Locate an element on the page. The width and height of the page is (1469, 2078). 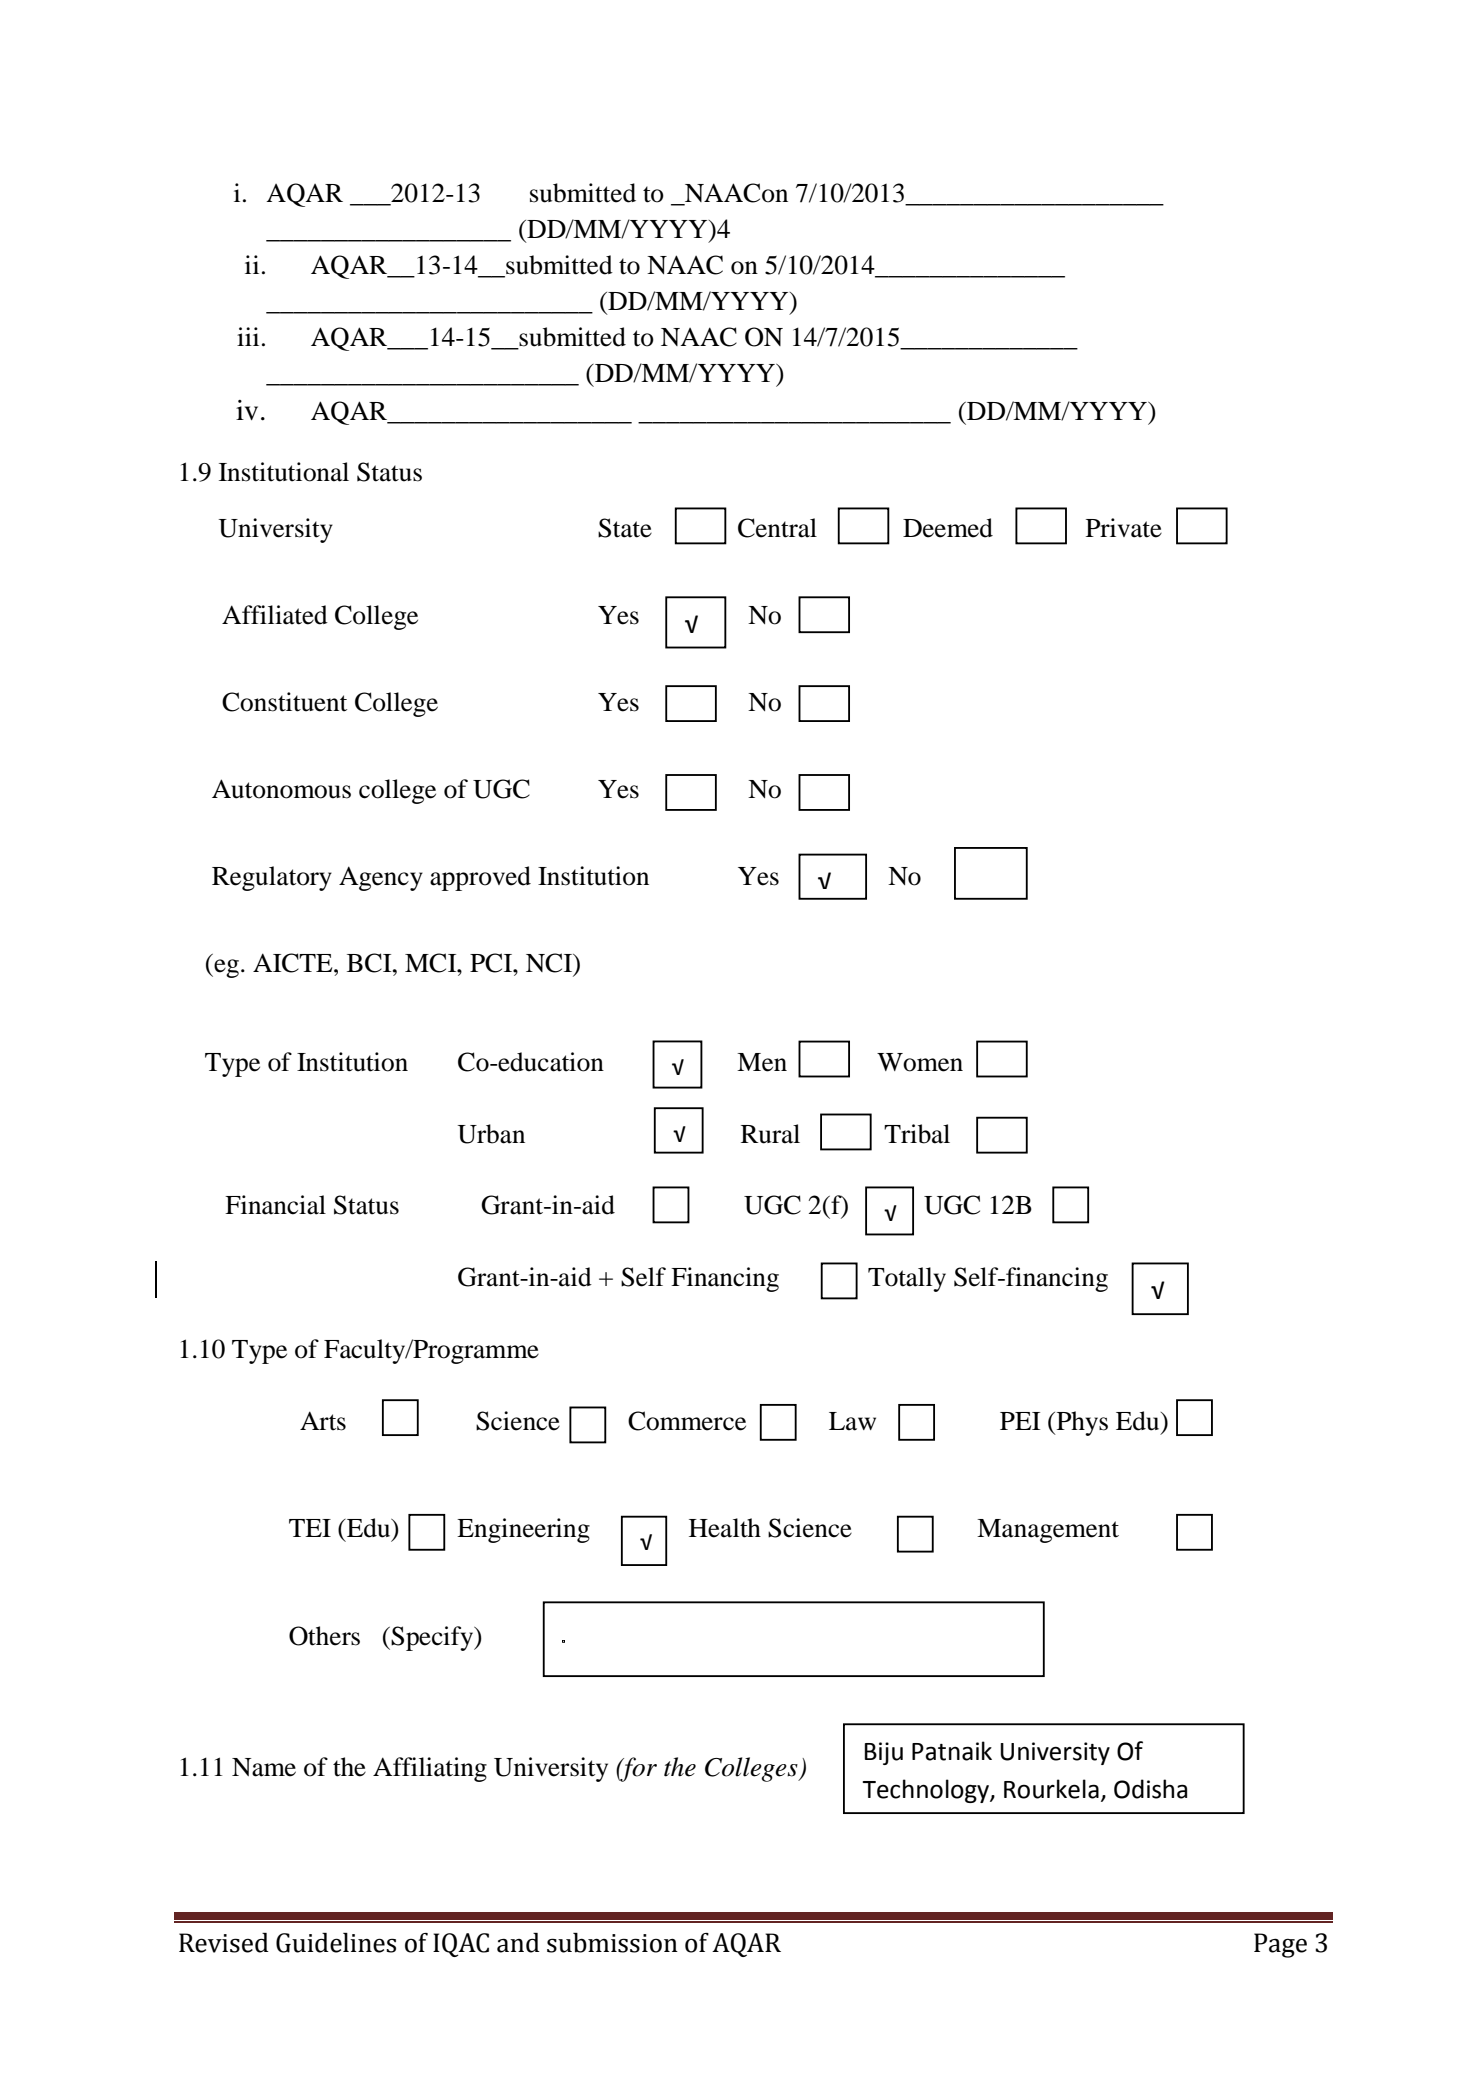
Women is located at coordinates (920, 1062).
